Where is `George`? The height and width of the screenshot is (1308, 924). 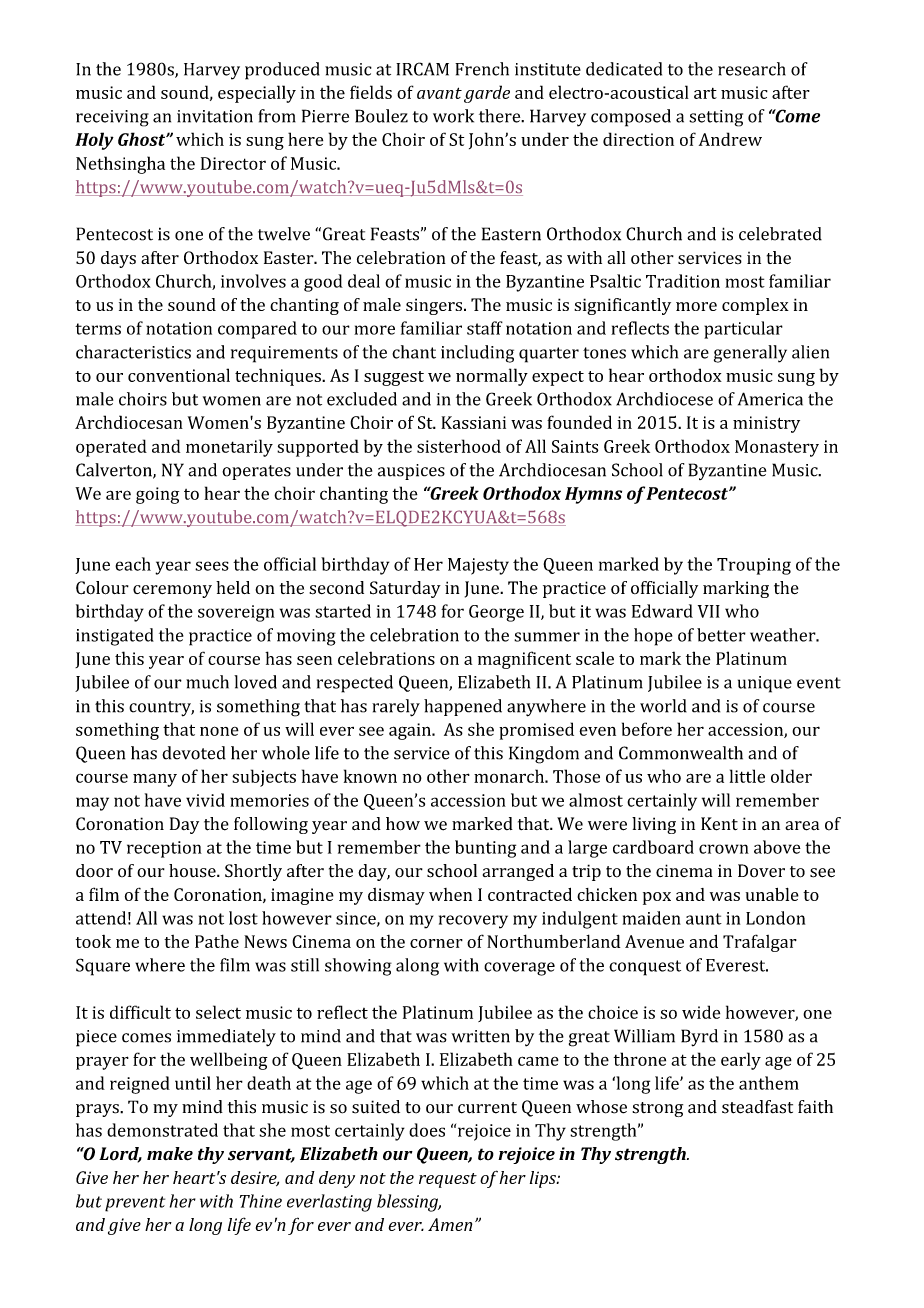
George is located at coordinates (496, 613).
